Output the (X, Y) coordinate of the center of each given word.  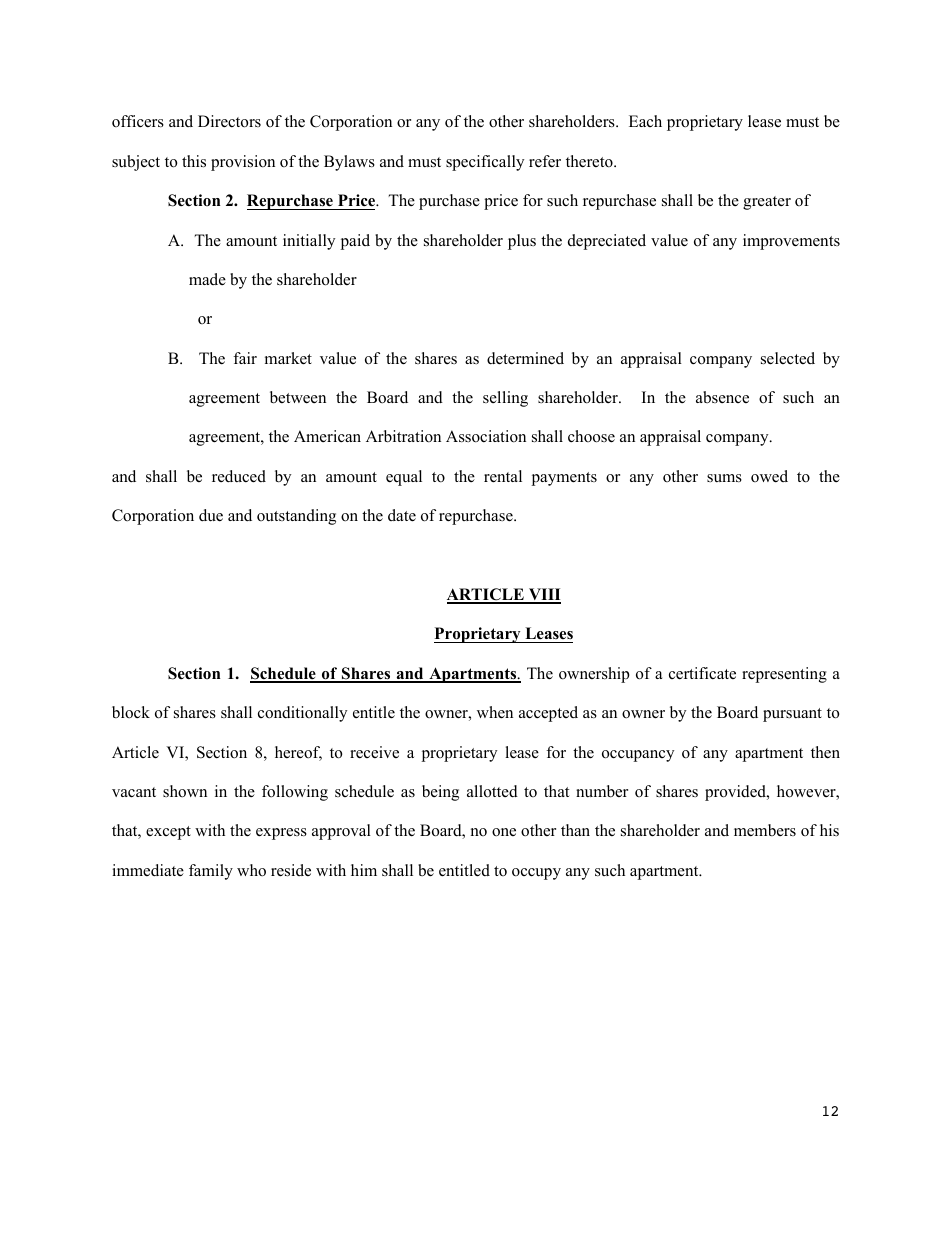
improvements (791, 242)
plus (522, 242)
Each (645, 121)
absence (722, 397)
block (131, 712)
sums (724, 478)
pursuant (792, 715)
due (211, 515)
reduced (239, 476)
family (211, 872)
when (495, 712)
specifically (485, 163)
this (194, 161)
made (207, 279)
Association (486, 436)
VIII (543, 595)
